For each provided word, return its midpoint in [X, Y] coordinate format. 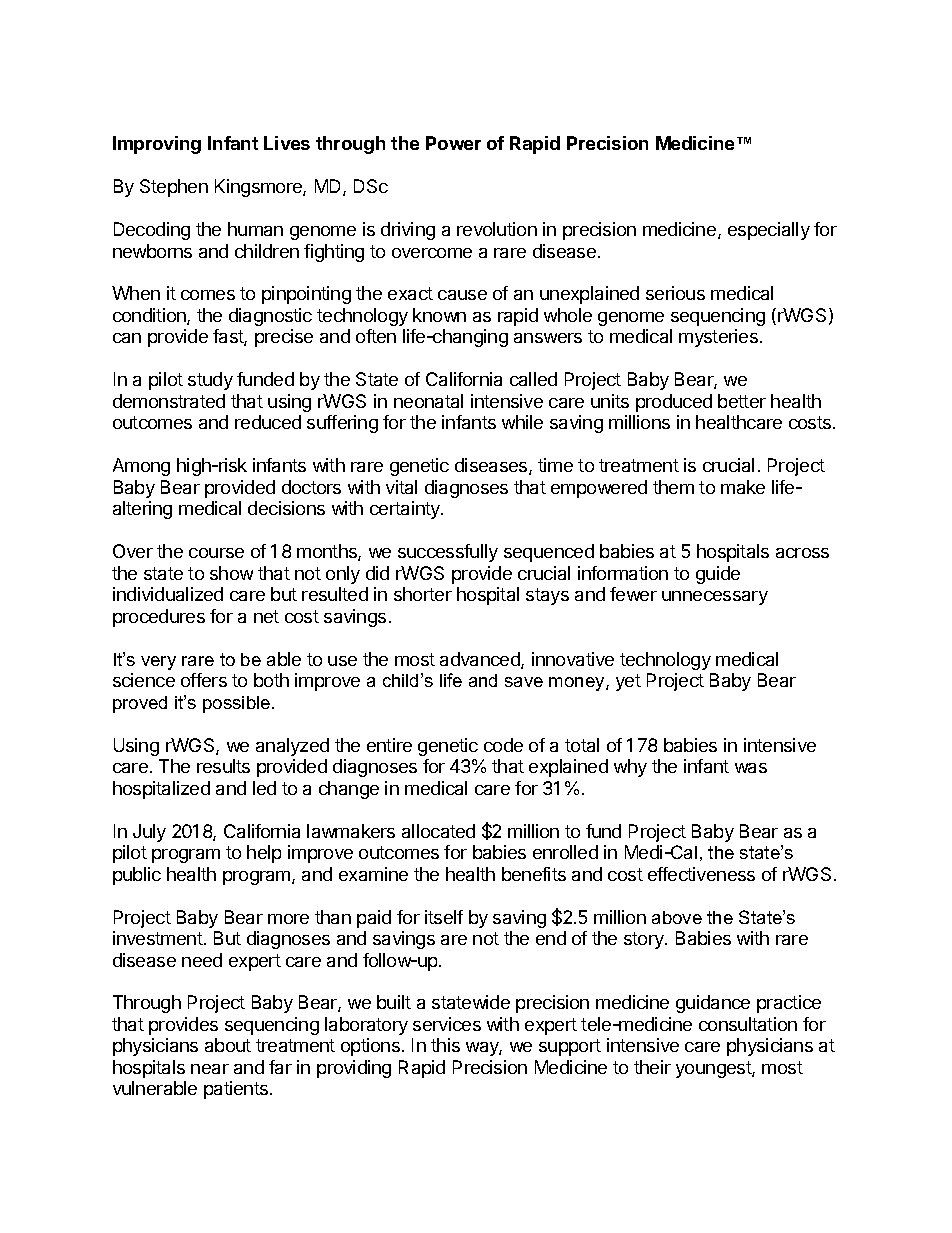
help [264, 854]
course [216, 553]
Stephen [174, 188]
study [210, 381]
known [439, 315]
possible [238, 704]
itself [444, 917]
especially [769, 231]
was [751, 768]
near [210, 1069]
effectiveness [701, 874]
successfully [448, 553]
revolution [497, 229]
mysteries [718, 338]
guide [718, 575]
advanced [481, 660]
